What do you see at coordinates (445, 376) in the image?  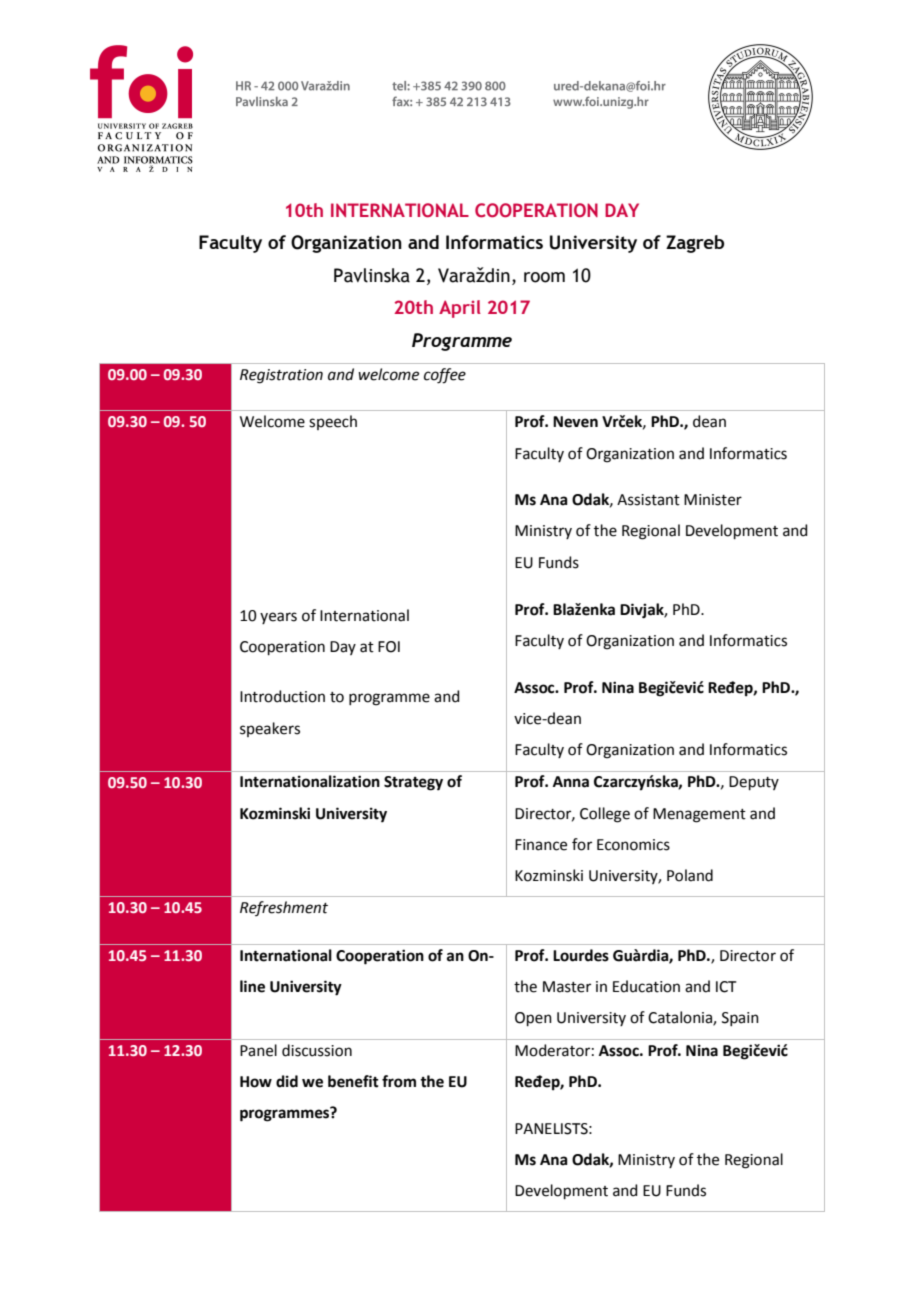 I see `coffee` at bounding box center [445, 376].
